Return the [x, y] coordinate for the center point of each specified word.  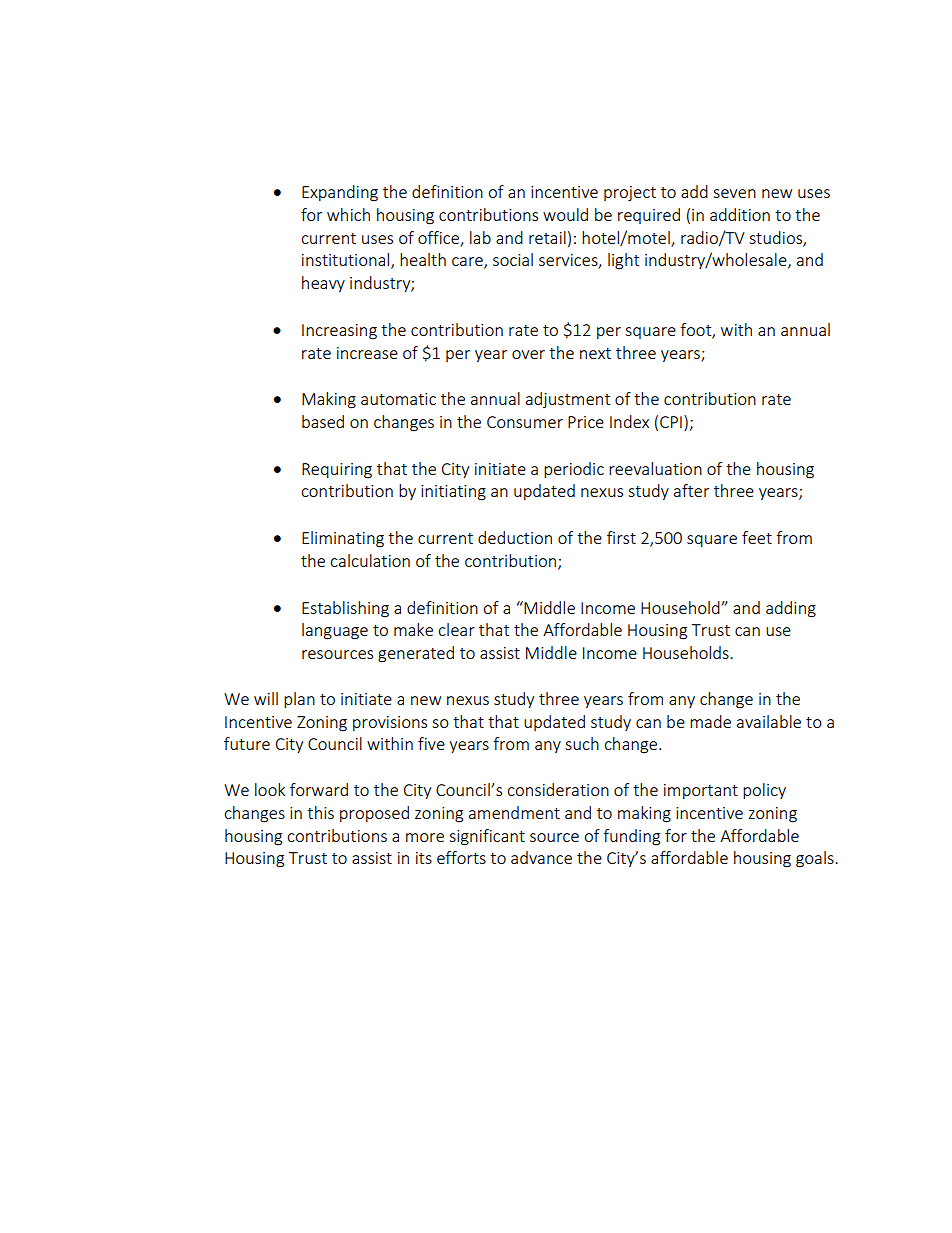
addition [740, 214]
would [565, 214]
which [348, 214]
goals [816, 859]
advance [541, 857]
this [320, 812]
